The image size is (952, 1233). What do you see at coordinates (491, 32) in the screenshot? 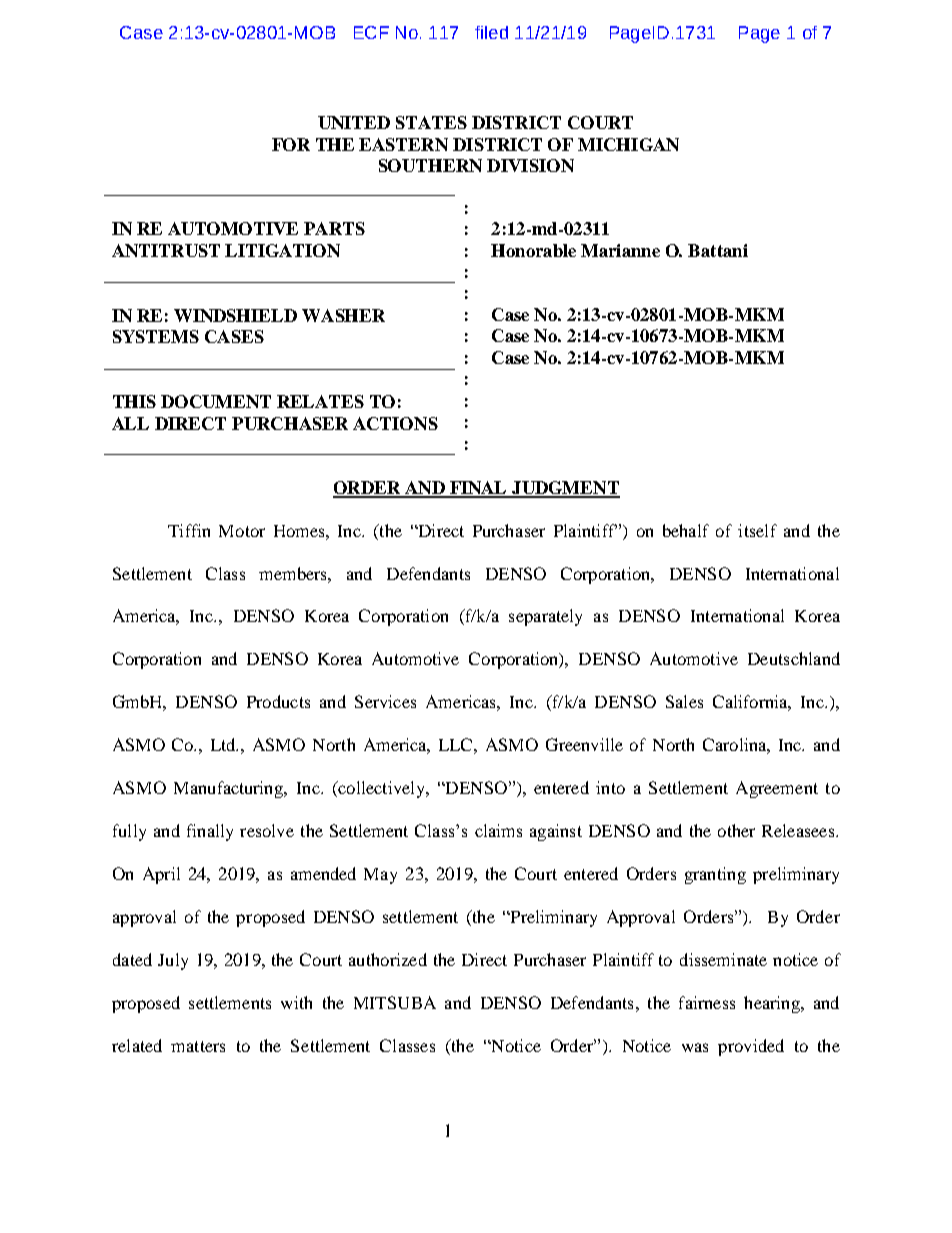
I see `filed` at bounding box center [491, 32].
